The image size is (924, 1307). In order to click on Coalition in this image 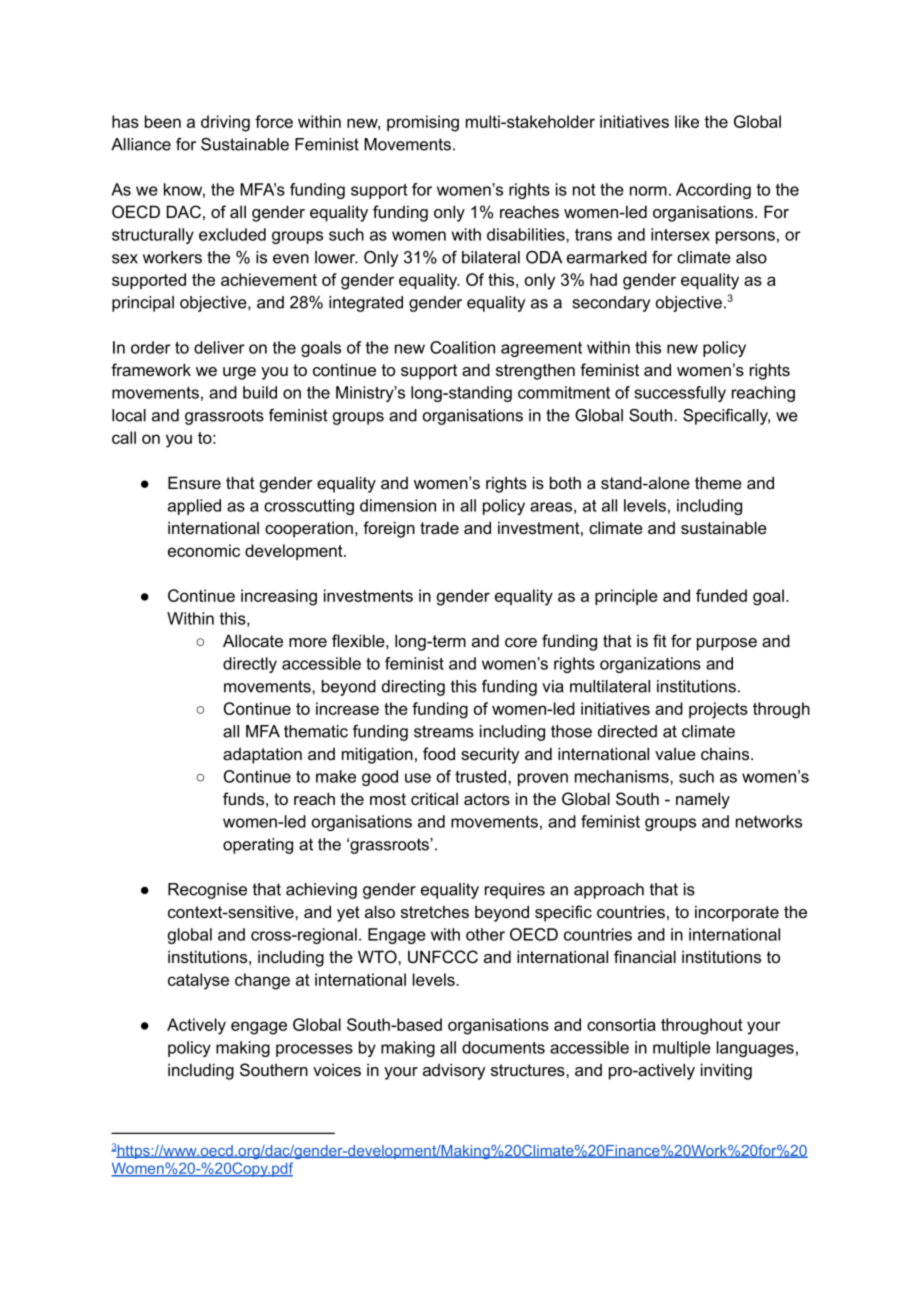, I will do `click(462, 347)`.
